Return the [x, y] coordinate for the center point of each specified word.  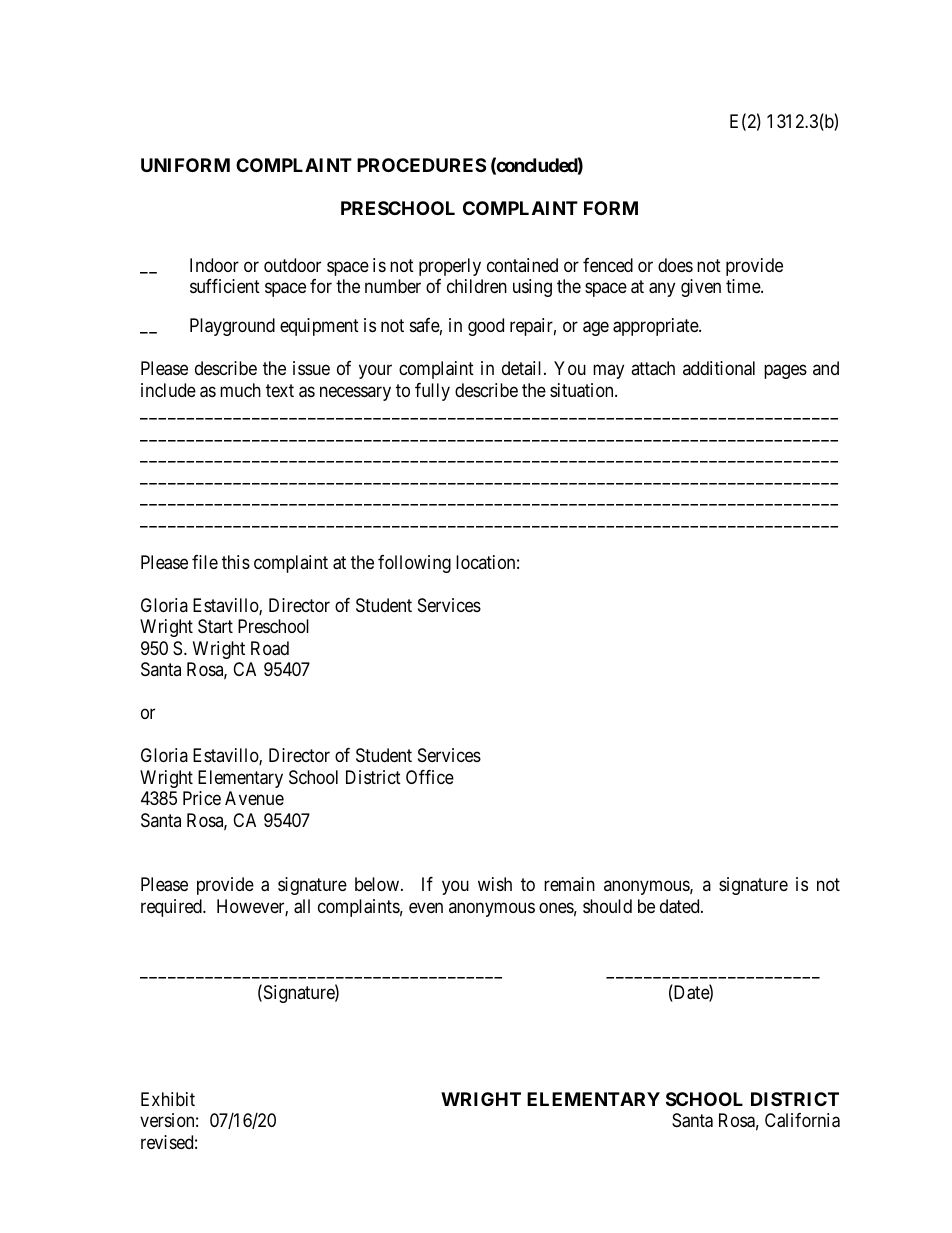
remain [569, 884]
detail [523, 368]
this [236, 562]
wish [495, 884]
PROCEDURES [421, 165]
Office [430, 777]
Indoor [214, 265]
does [675, 265]
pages [785, 372]
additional [719, 368]
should [607, 906]
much [240, 390]
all [302, 906]
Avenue [254, 798]
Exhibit [168, 1099]
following [414, 564]
